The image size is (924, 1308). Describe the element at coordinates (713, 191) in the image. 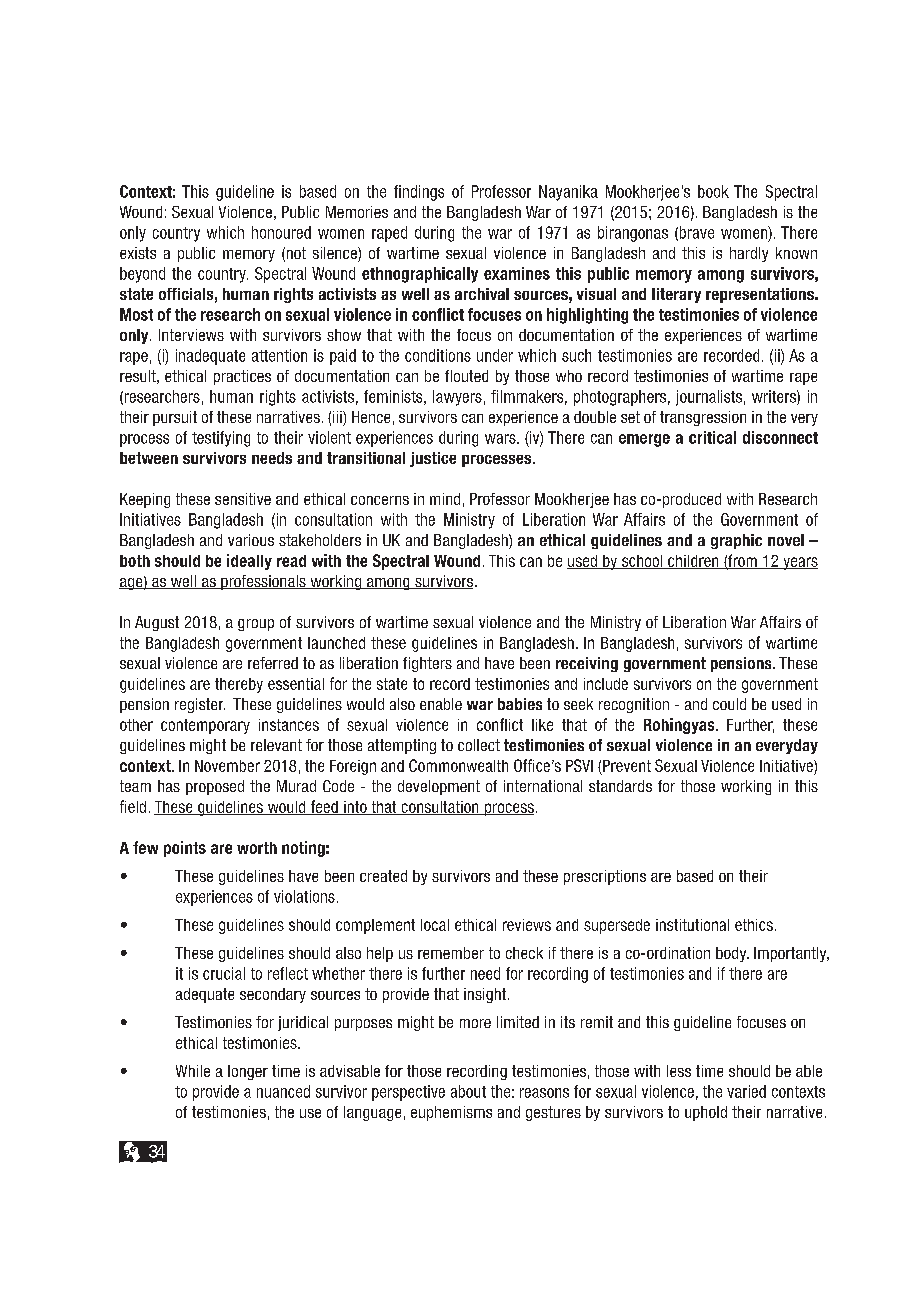

I see `BOOK` at that location.
